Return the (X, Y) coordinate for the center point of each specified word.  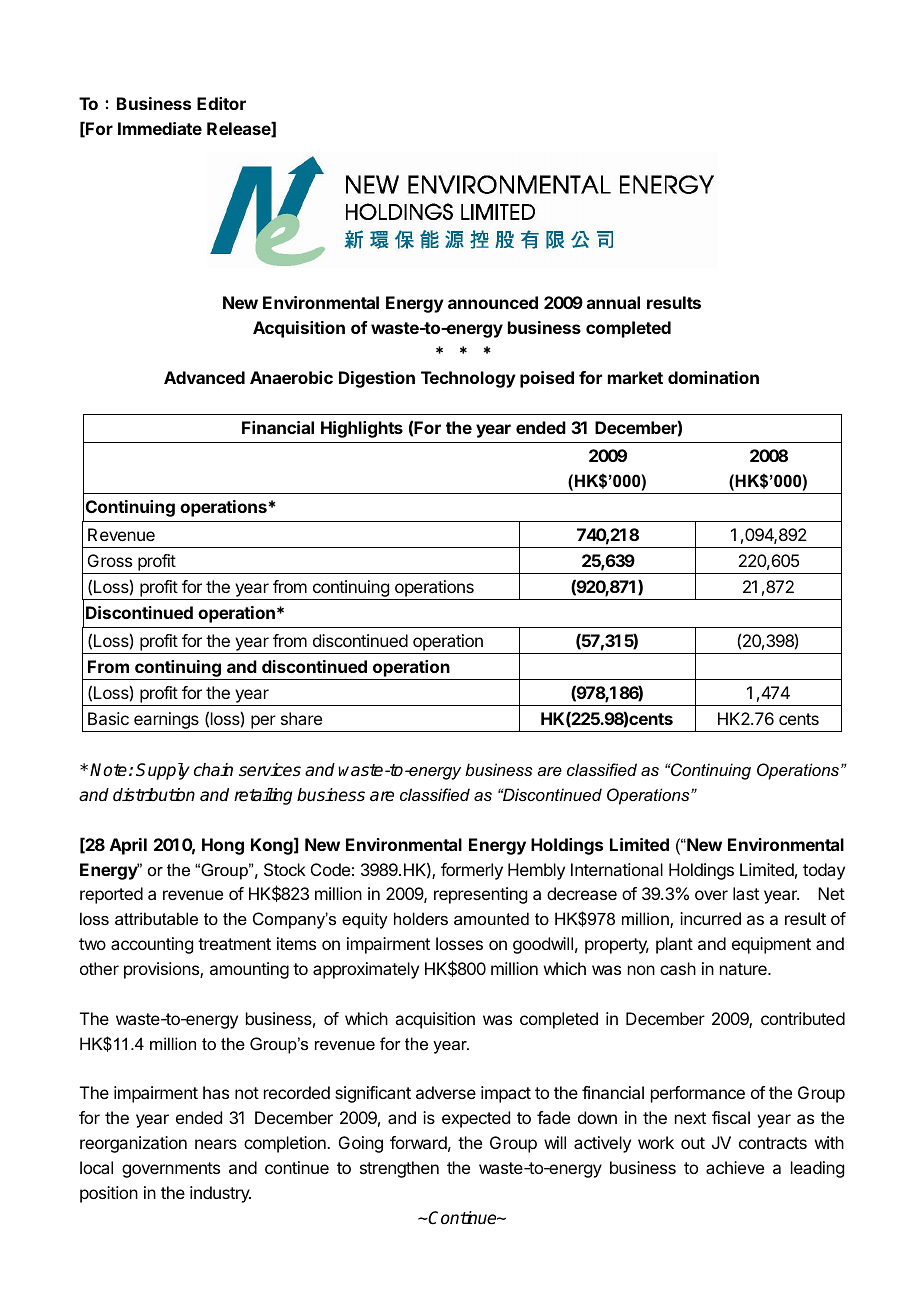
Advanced (204, 377)
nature (744, 969)
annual (613, 302)
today (824, 871)
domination (713, 377)
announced (493, 302)
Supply (163, 771)
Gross (110, 560)
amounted (491, 918)
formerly (472, 871)
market (635, 377)
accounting (152, 945)
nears (216, 1144)
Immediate (160, 128)
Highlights (362, 429)
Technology (468, 379)
